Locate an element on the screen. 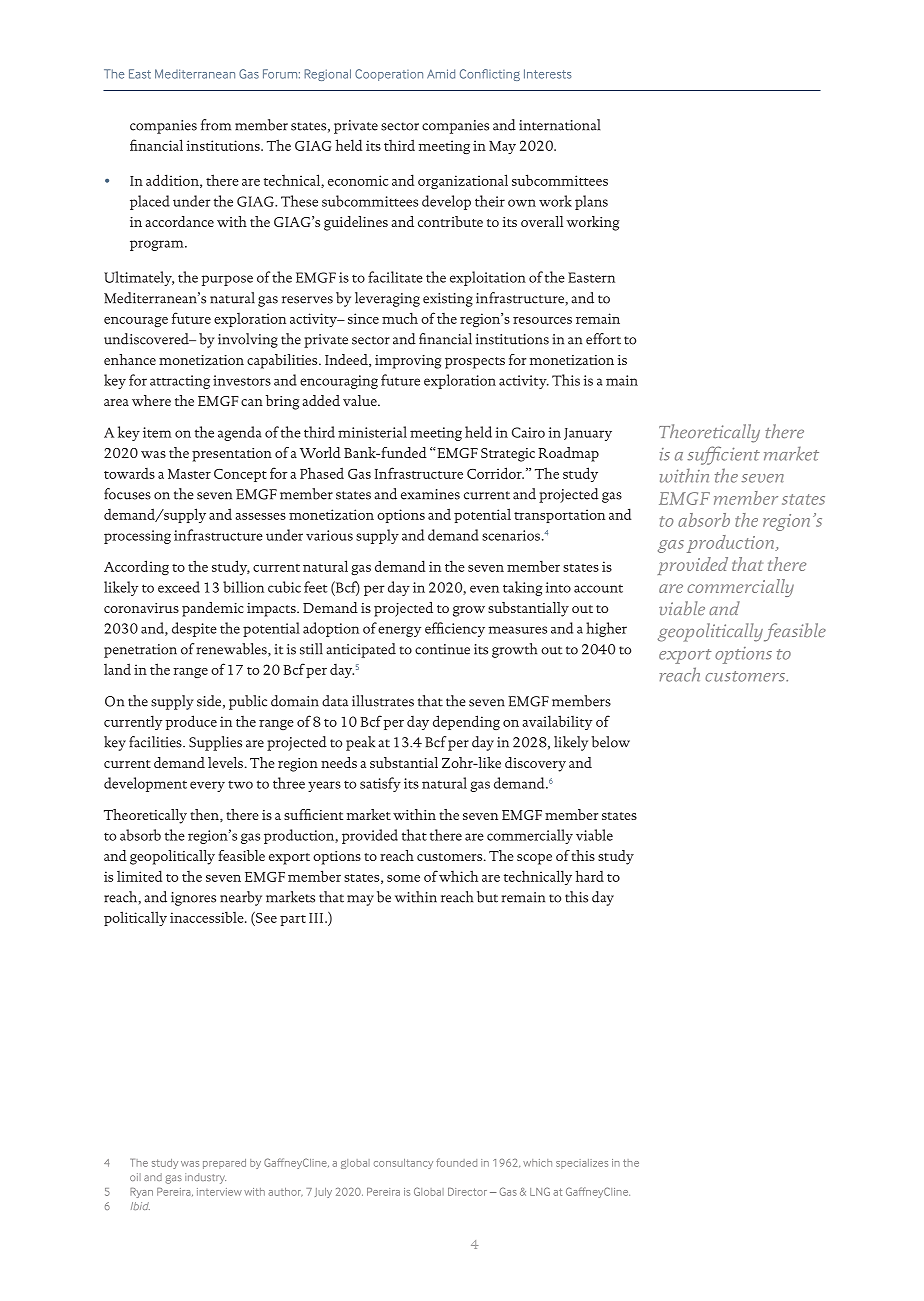 This screenshot has width=924, height=1301. Roadmap is located at coordinates (568, 454).
